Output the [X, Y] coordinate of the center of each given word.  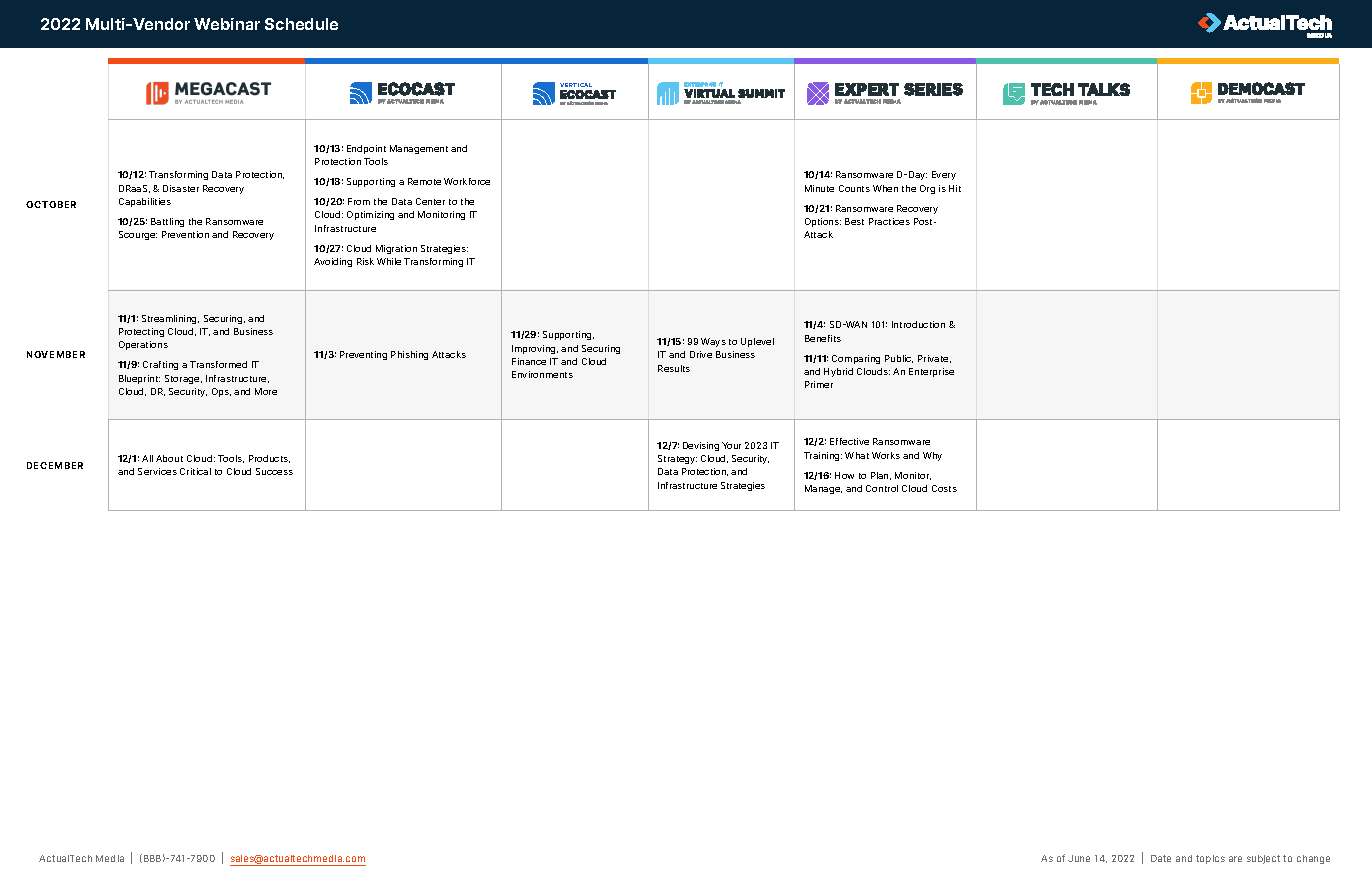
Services [157, 471]
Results [674, 368]
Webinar [227, 24]
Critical [195, 471]
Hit [955, 188]
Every [944, 175]
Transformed [218, 364]
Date [1161, 858]
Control [882, 488]
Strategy [677, 459]
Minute [819, 188]
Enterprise [931, 372]
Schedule [301, 24]
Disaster [181, 188]
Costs [944, 488]
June [1079, 858]
